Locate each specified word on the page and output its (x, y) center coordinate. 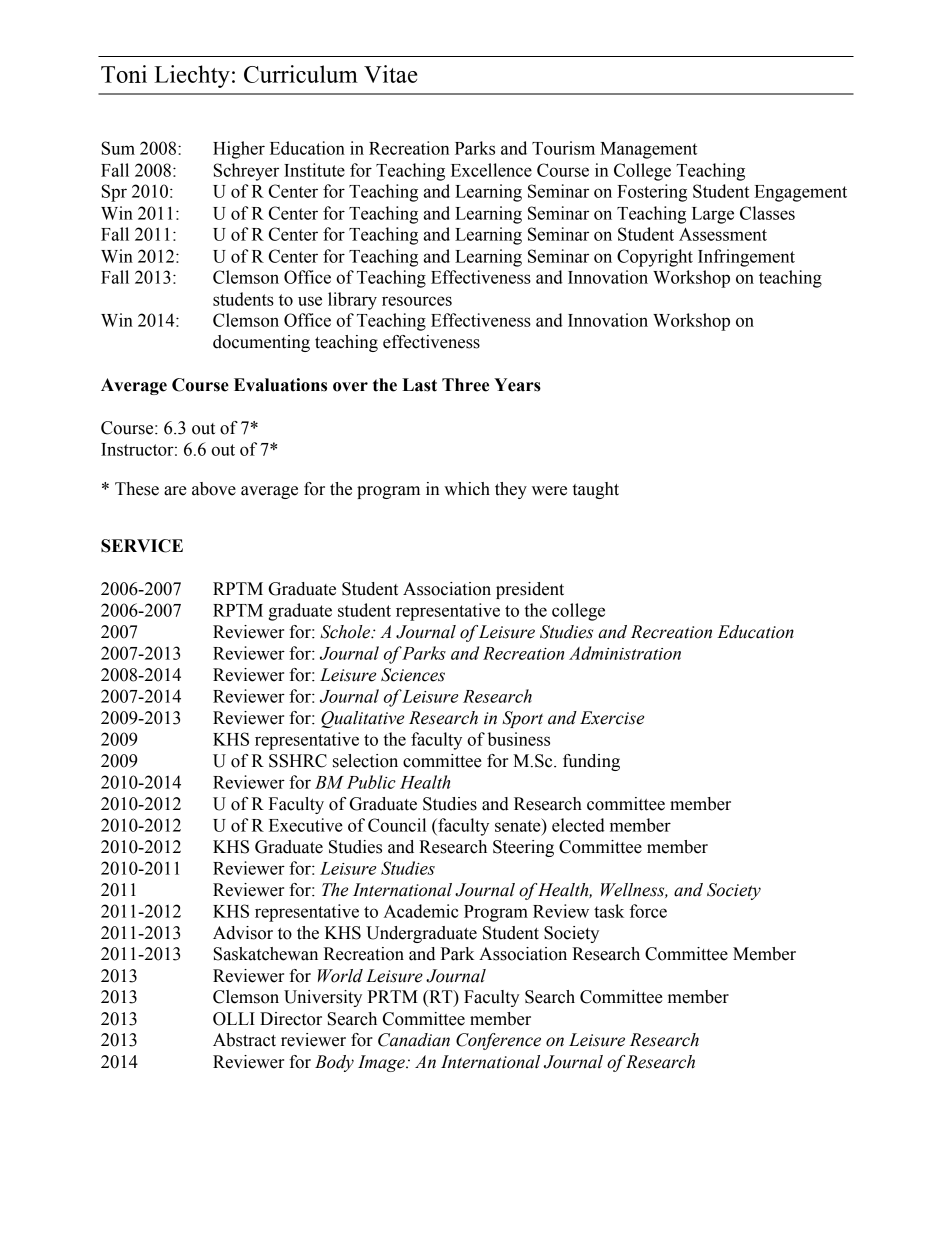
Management (648, 150)
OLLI (234, 1019)
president (530, 590)
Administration (625, 653)
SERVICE (142, 546)
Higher (239, 150)
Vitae (390, 74)
